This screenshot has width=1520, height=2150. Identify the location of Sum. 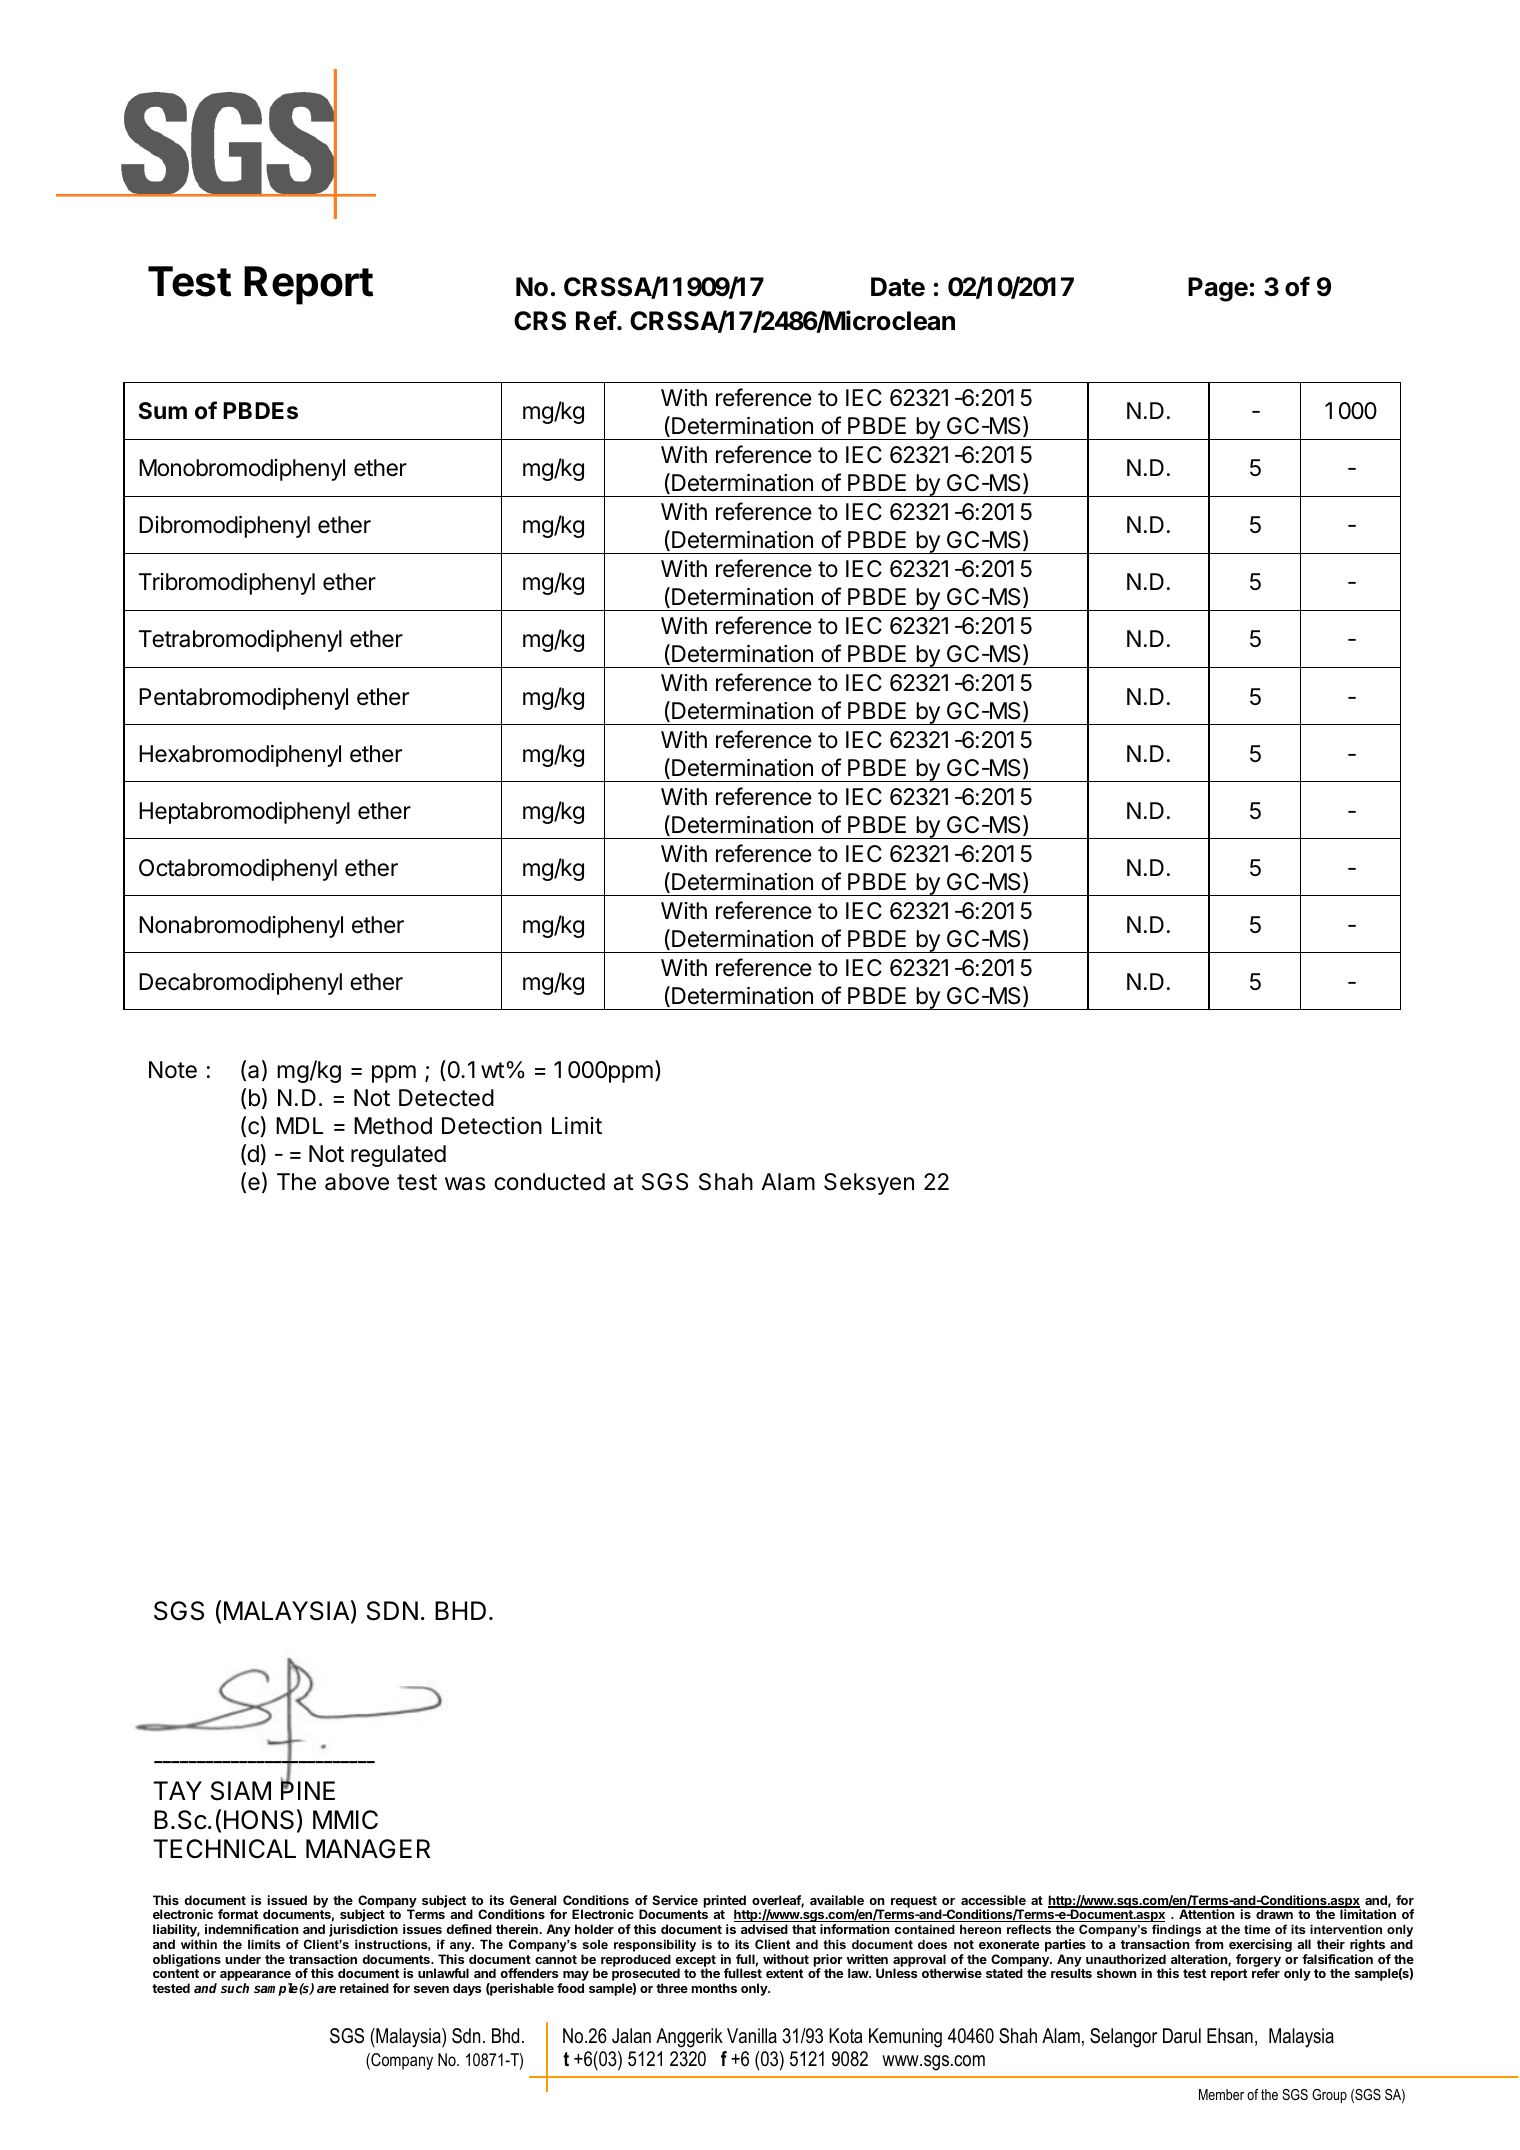
(163, 411).
